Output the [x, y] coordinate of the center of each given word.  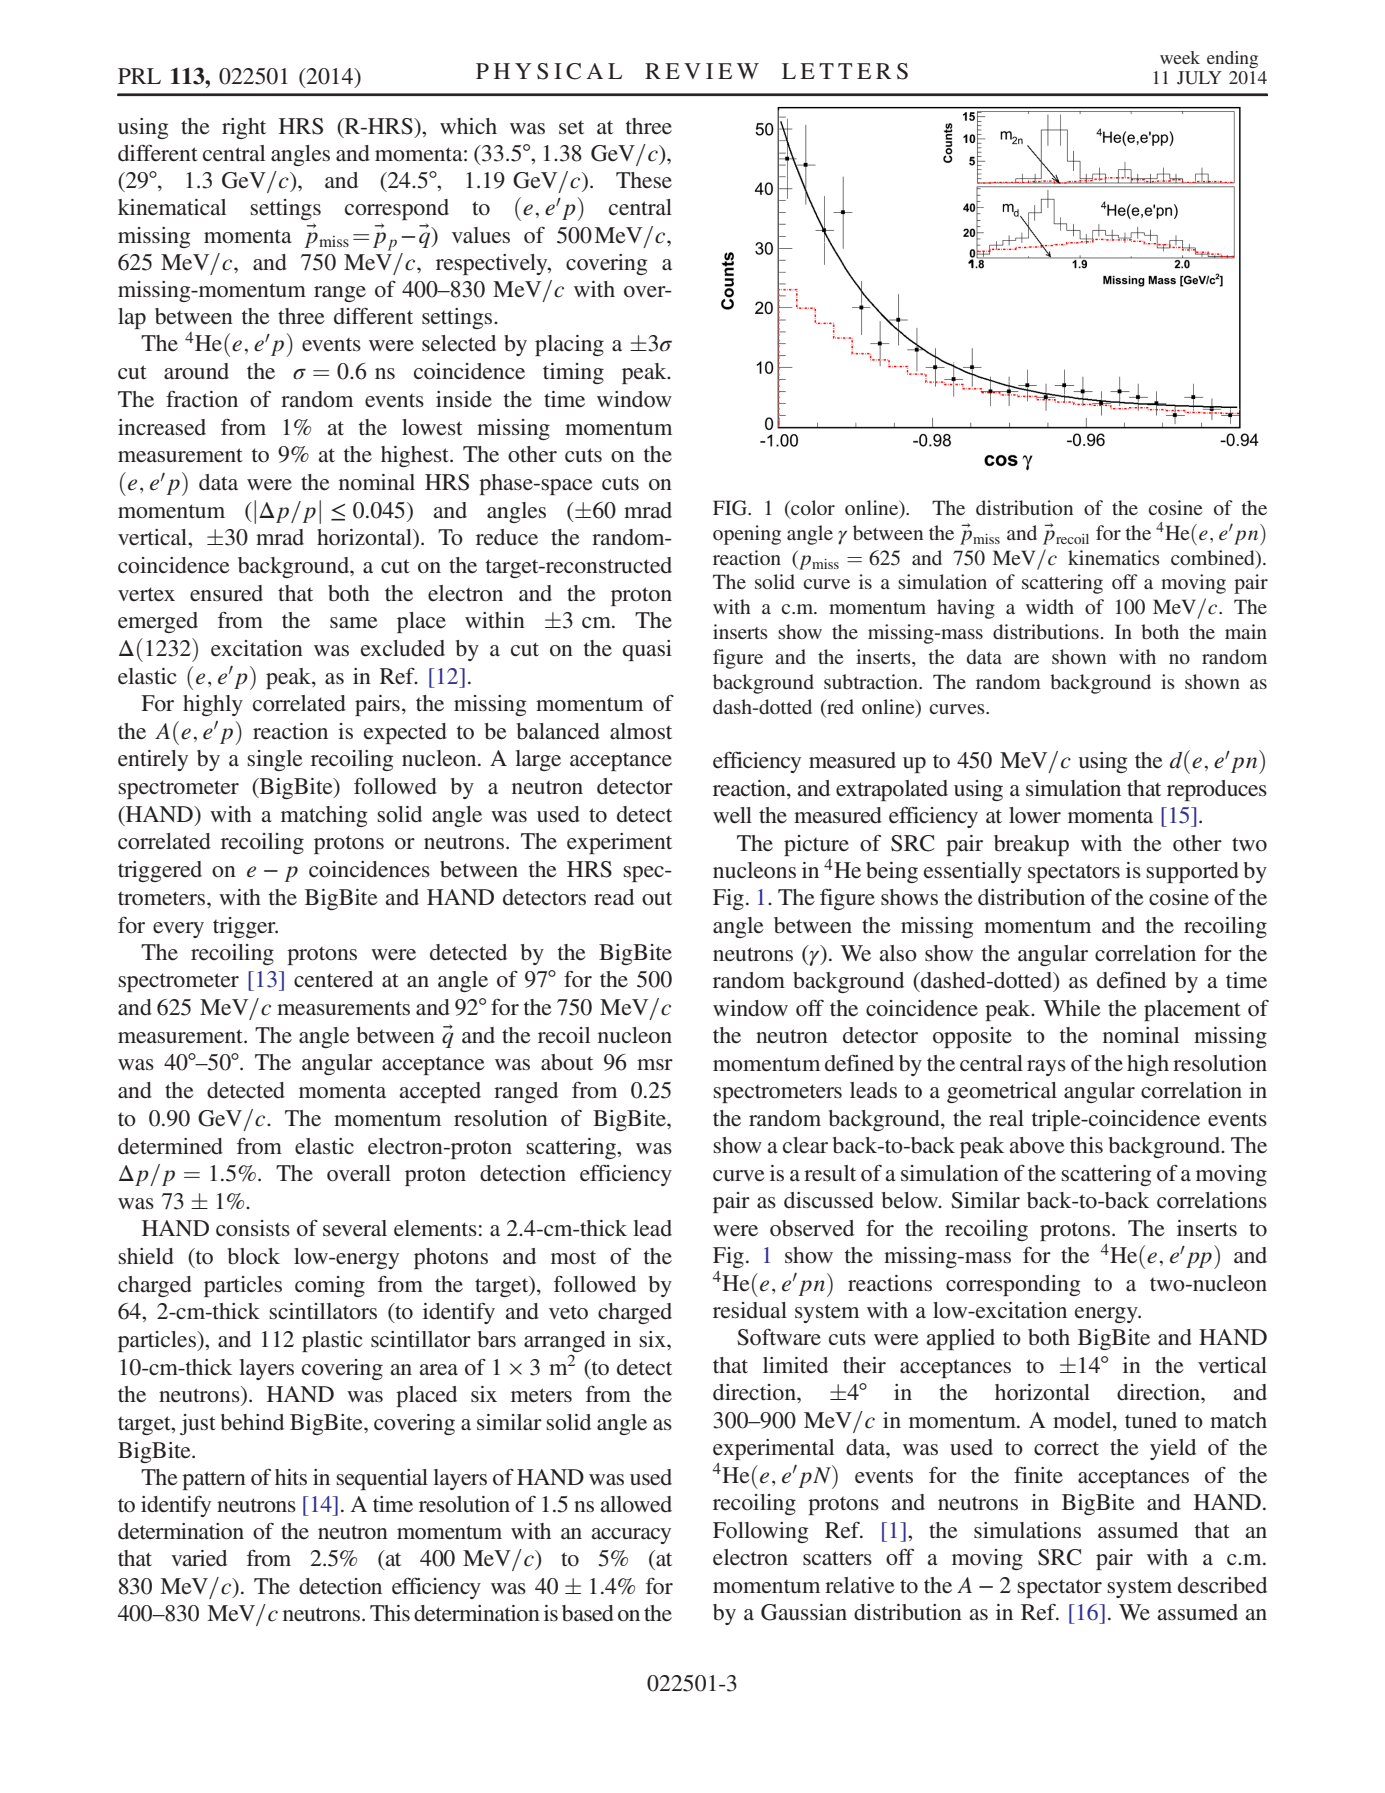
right [244, 128]
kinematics [1114, 557]
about [567, 1062]
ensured [226, 593]
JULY [1199, 78]
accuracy [631, 1536]
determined [170, 1146]
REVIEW [702, 71]
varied [199, 1558]
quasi [647, 650]
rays [1046, 1068]
